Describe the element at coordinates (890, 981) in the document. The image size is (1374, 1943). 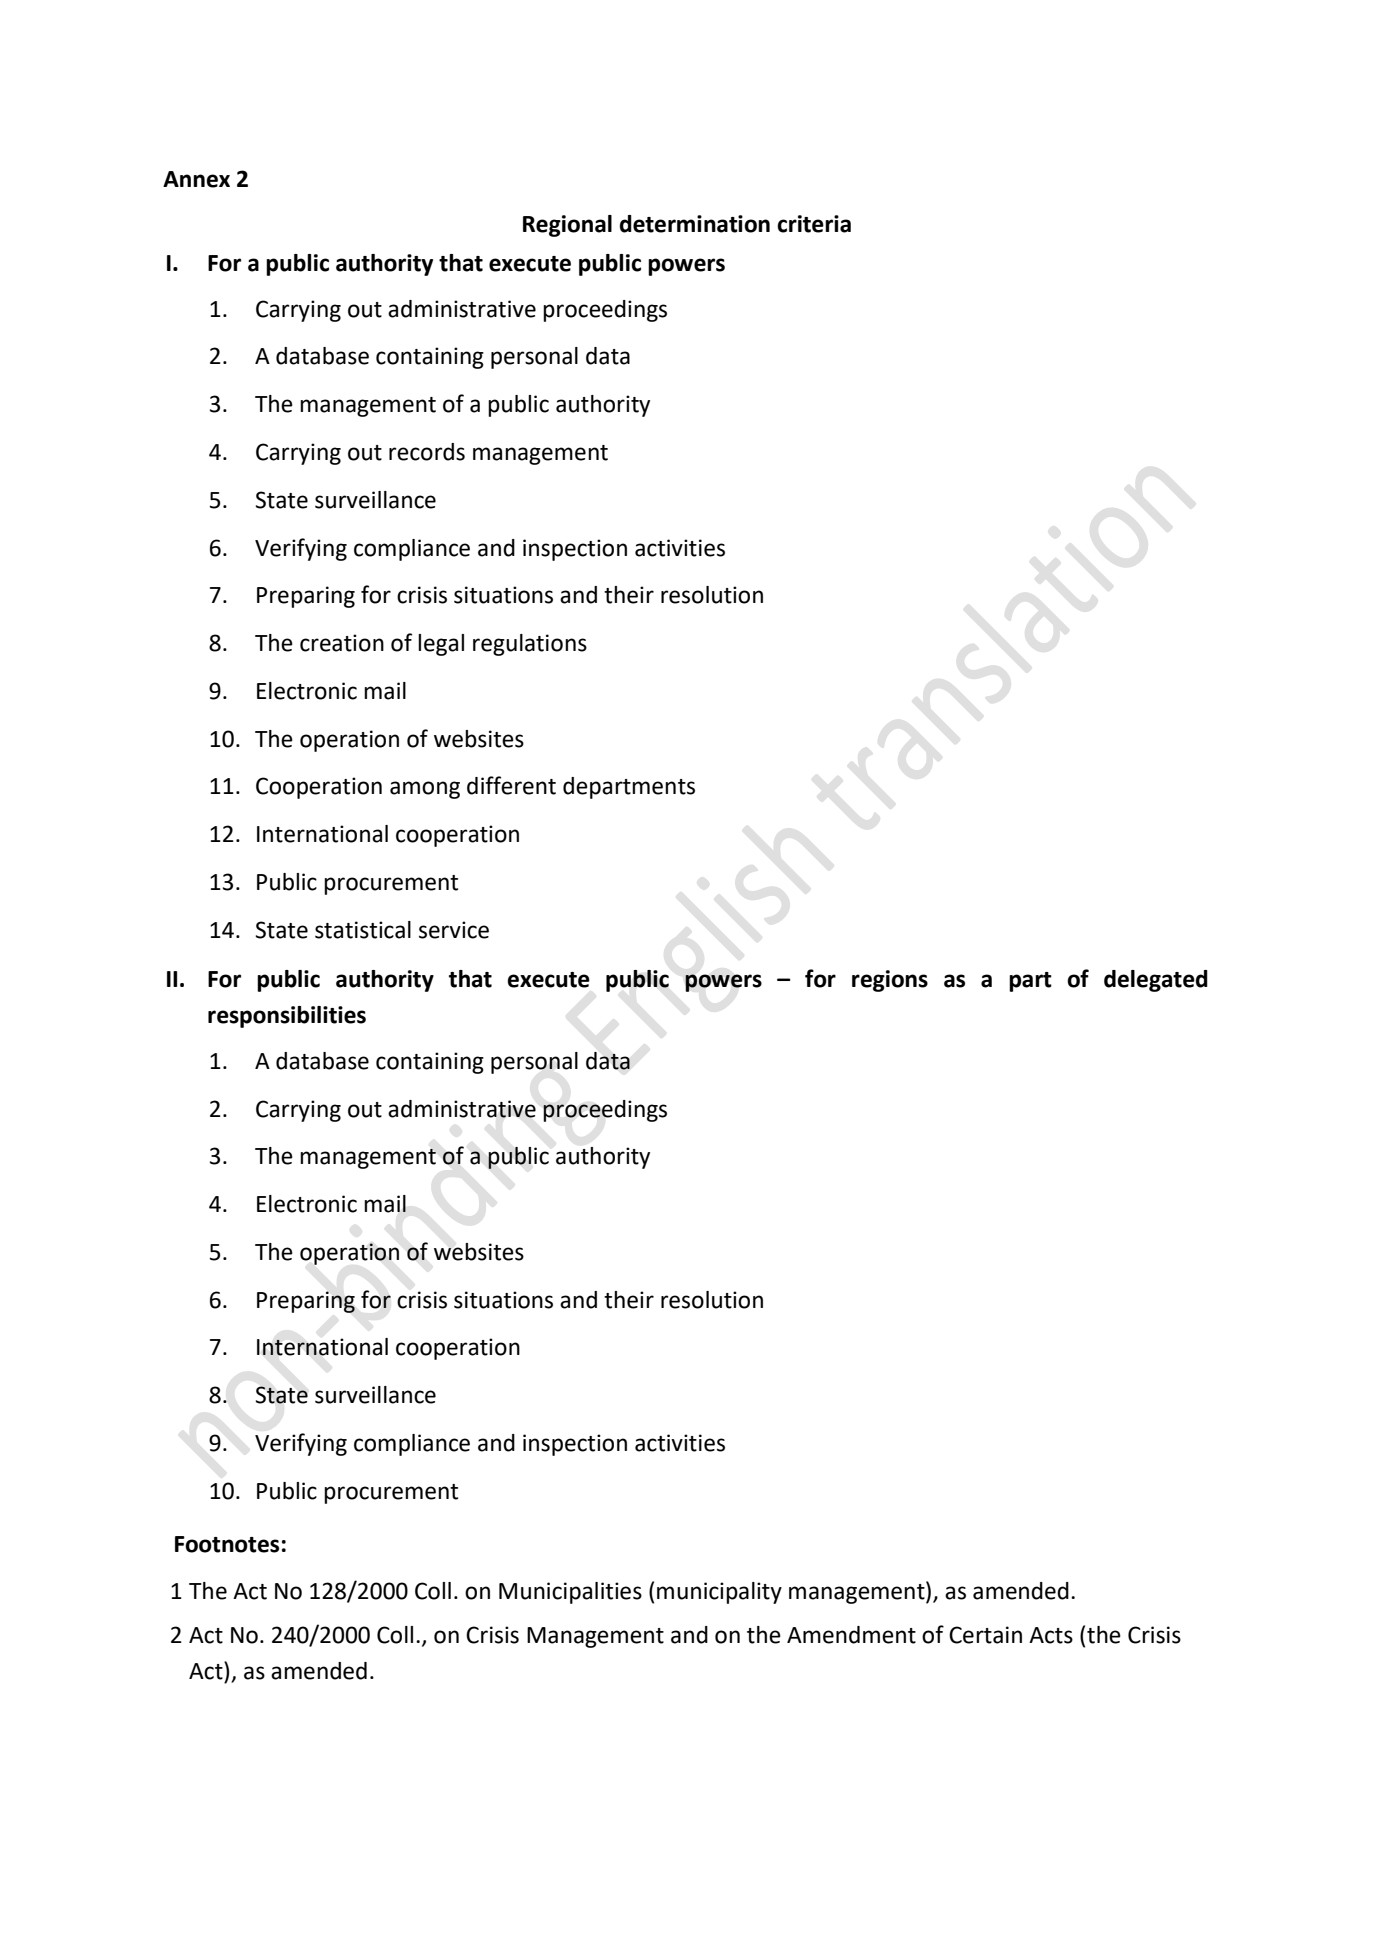
I see `regions` at that location.
